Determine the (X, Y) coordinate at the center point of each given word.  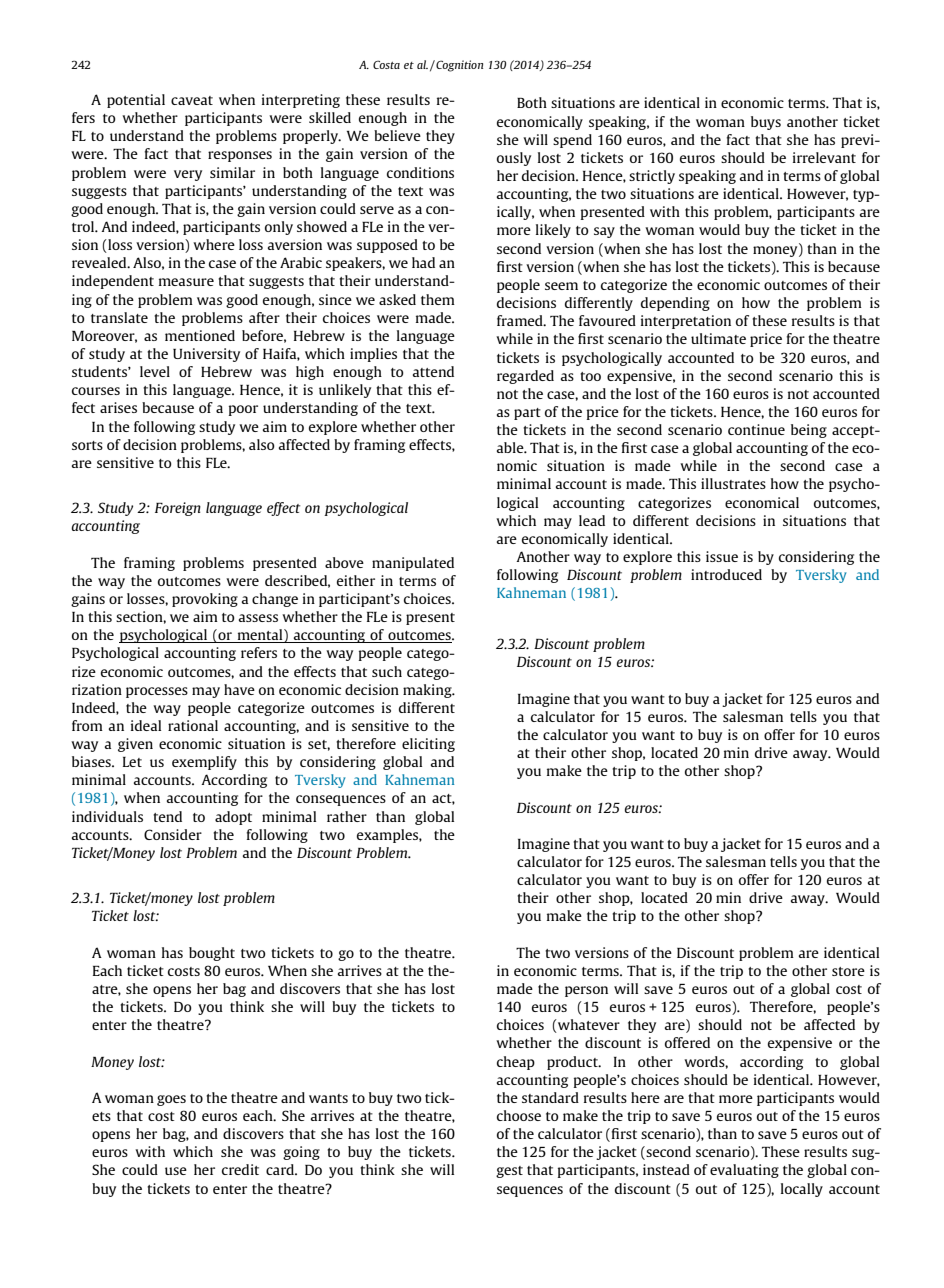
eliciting (428, 745)
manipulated (413, 564)
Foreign (178, 509)
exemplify (204, 763)
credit (240, 1169)
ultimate (718, 338)
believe (397, 135)
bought (212, 954)
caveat (192, 100)
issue (722, 556)
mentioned (200, 335)
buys (766, 123)
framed (521, 320)
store (848, 971)
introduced (726, 574)
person (586, 991)
